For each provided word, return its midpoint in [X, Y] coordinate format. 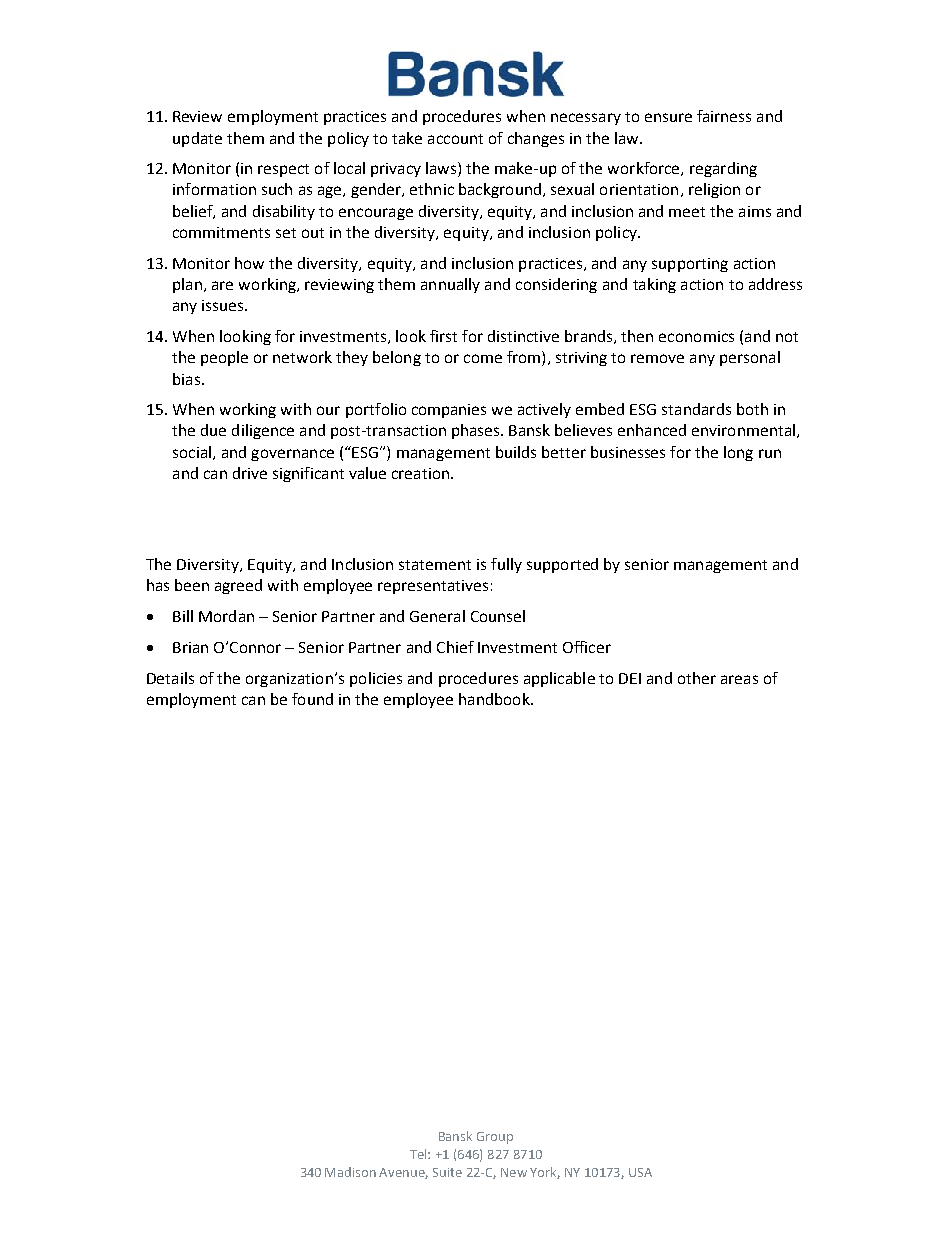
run [770, 453]
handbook [495, 699]
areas [739, 679]
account [455, 139]
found [312, 699]
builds [516, 452]
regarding [723, 169]
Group [495, 1138]
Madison [350, 1172]
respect [283, 170]
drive [250, 473]
